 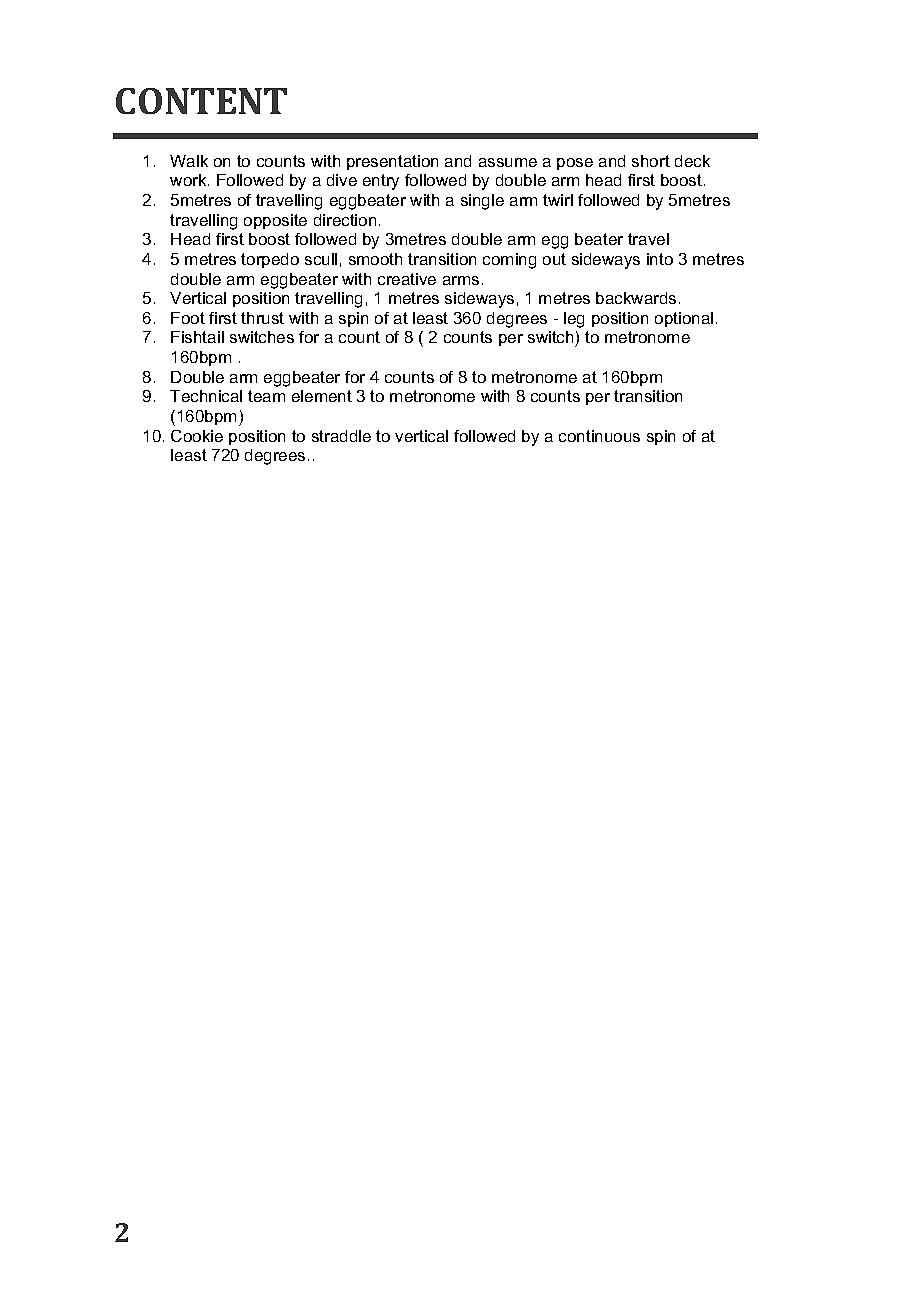 I want to click on Fishtail, so click(x=197, y=337).
